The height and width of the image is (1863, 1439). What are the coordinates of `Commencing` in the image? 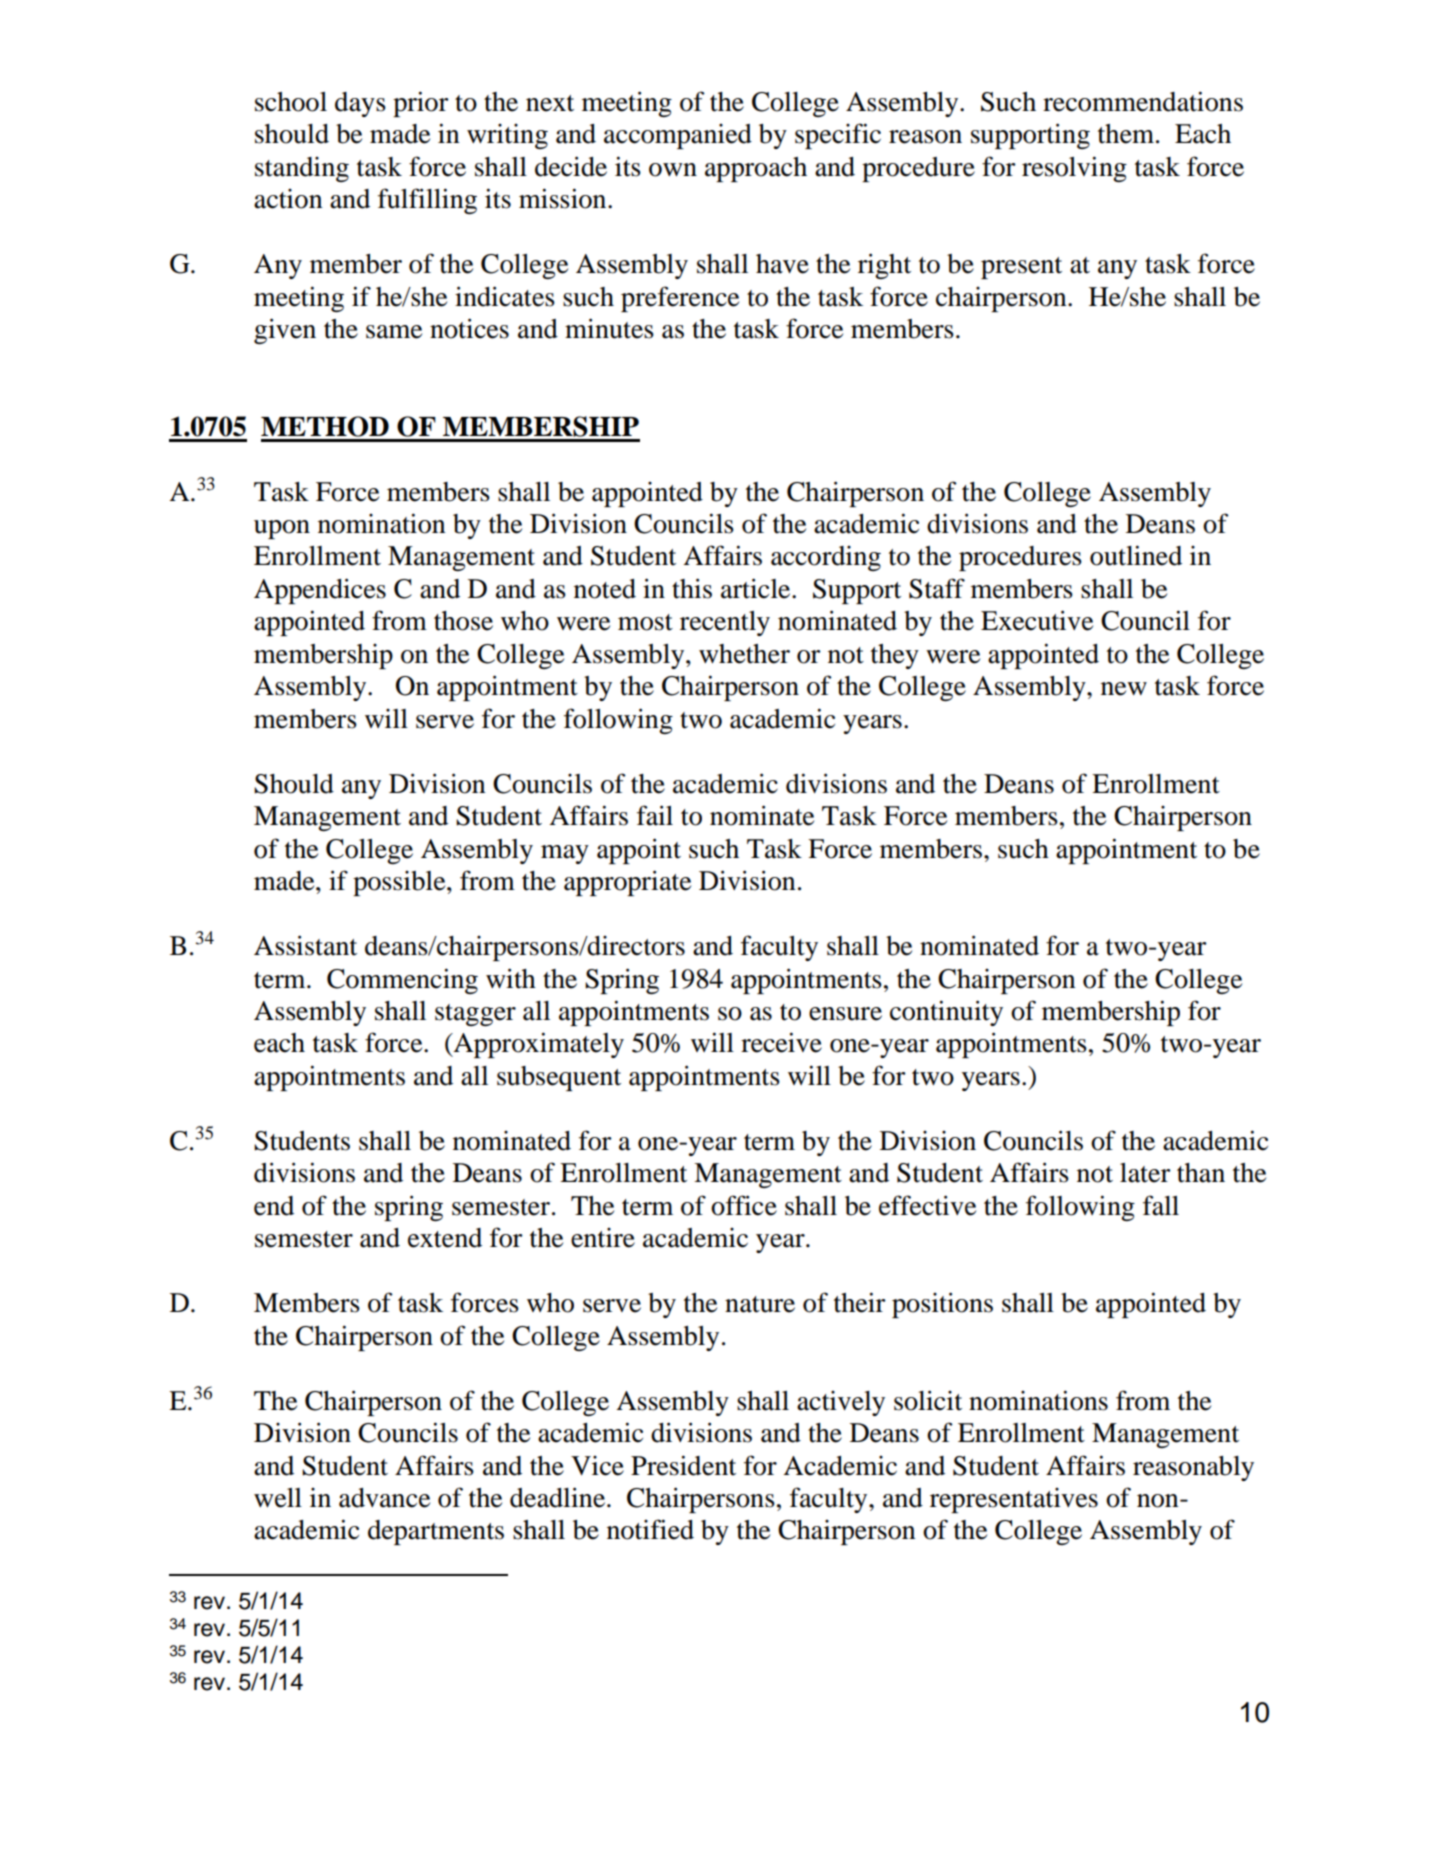 It's located at (402, 981).
